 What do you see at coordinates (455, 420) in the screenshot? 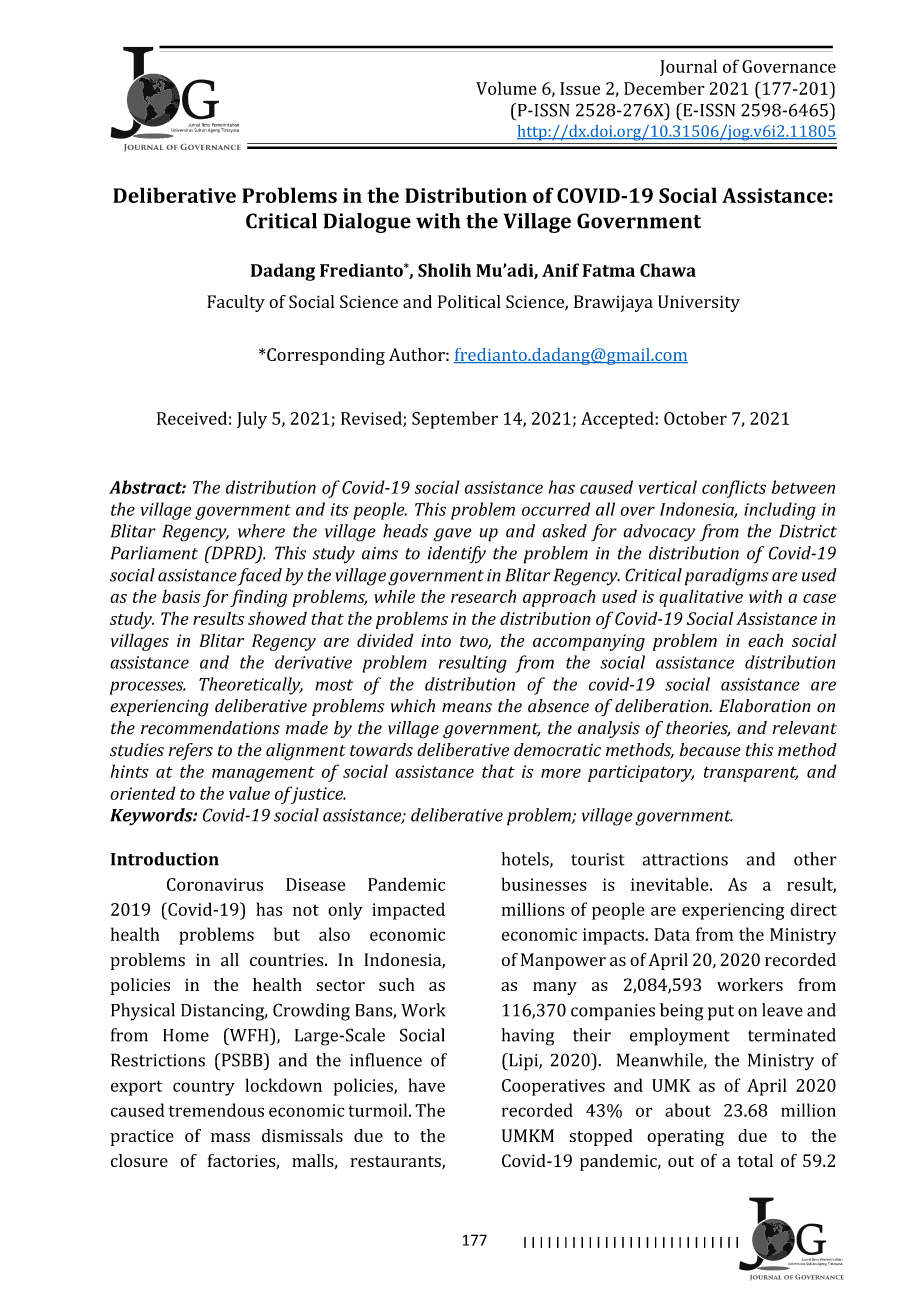
I see `September` at bounding box center [455, 420].
